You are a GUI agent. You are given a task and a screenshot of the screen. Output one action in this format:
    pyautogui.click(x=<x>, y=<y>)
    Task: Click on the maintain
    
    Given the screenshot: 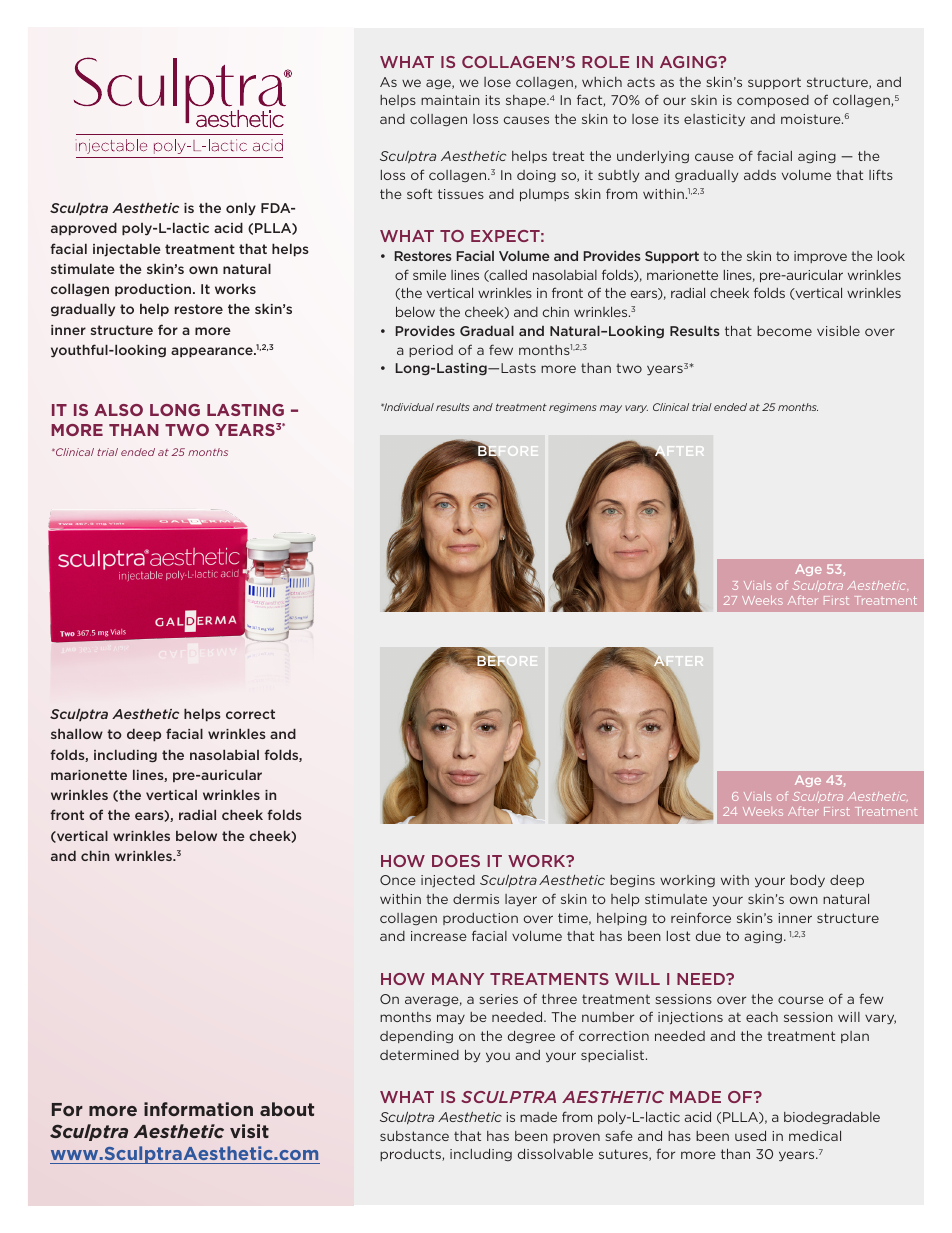 What is the action you would take?
    pyautogui.click(x=450, y=100)
